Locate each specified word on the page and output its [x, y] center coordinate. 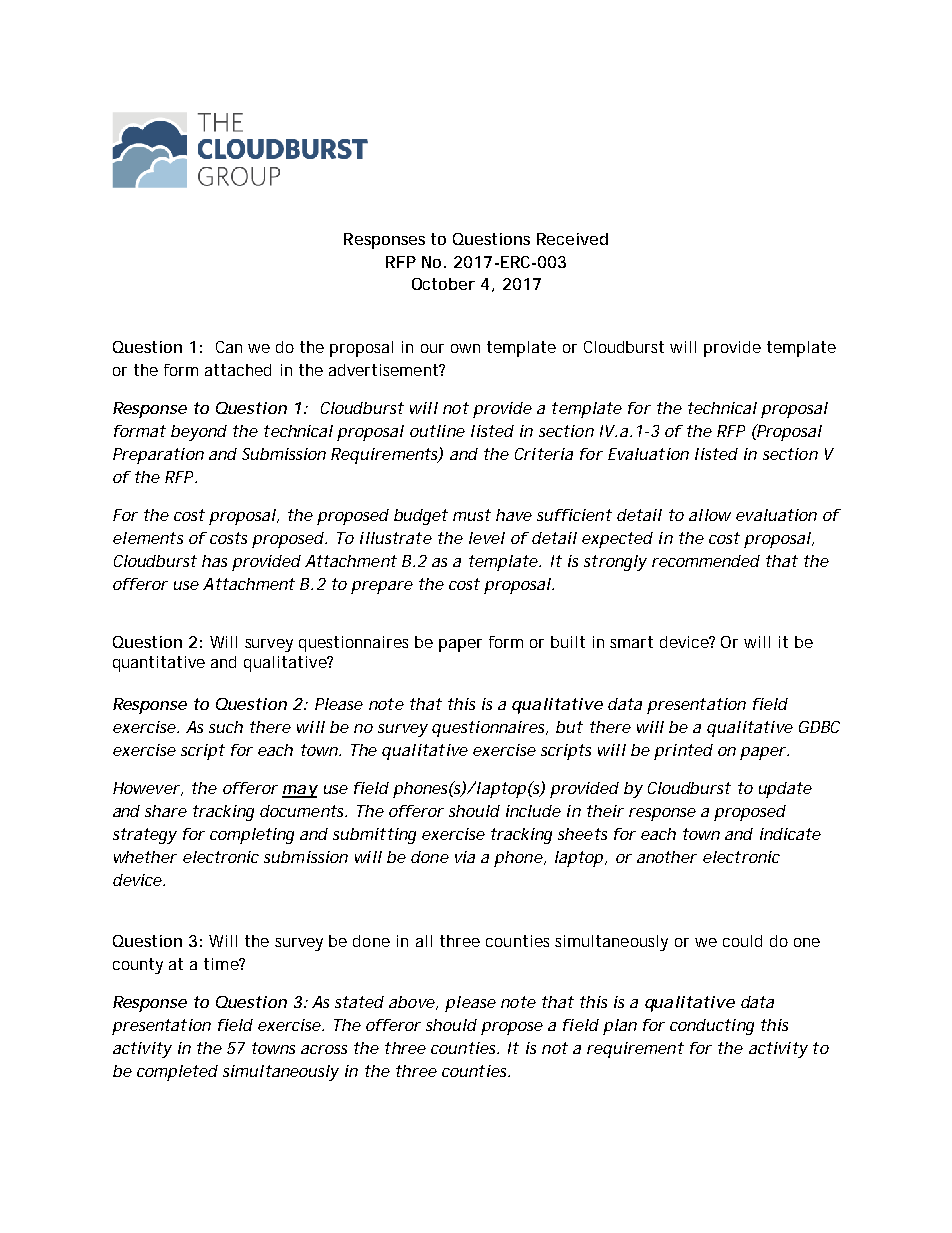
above [412, 1002]
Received [572, 239]
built [568, 642]
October [443, 284]
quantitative [159, 664]
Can [229, 347]
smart [631, 642]
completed [177, 1073]
